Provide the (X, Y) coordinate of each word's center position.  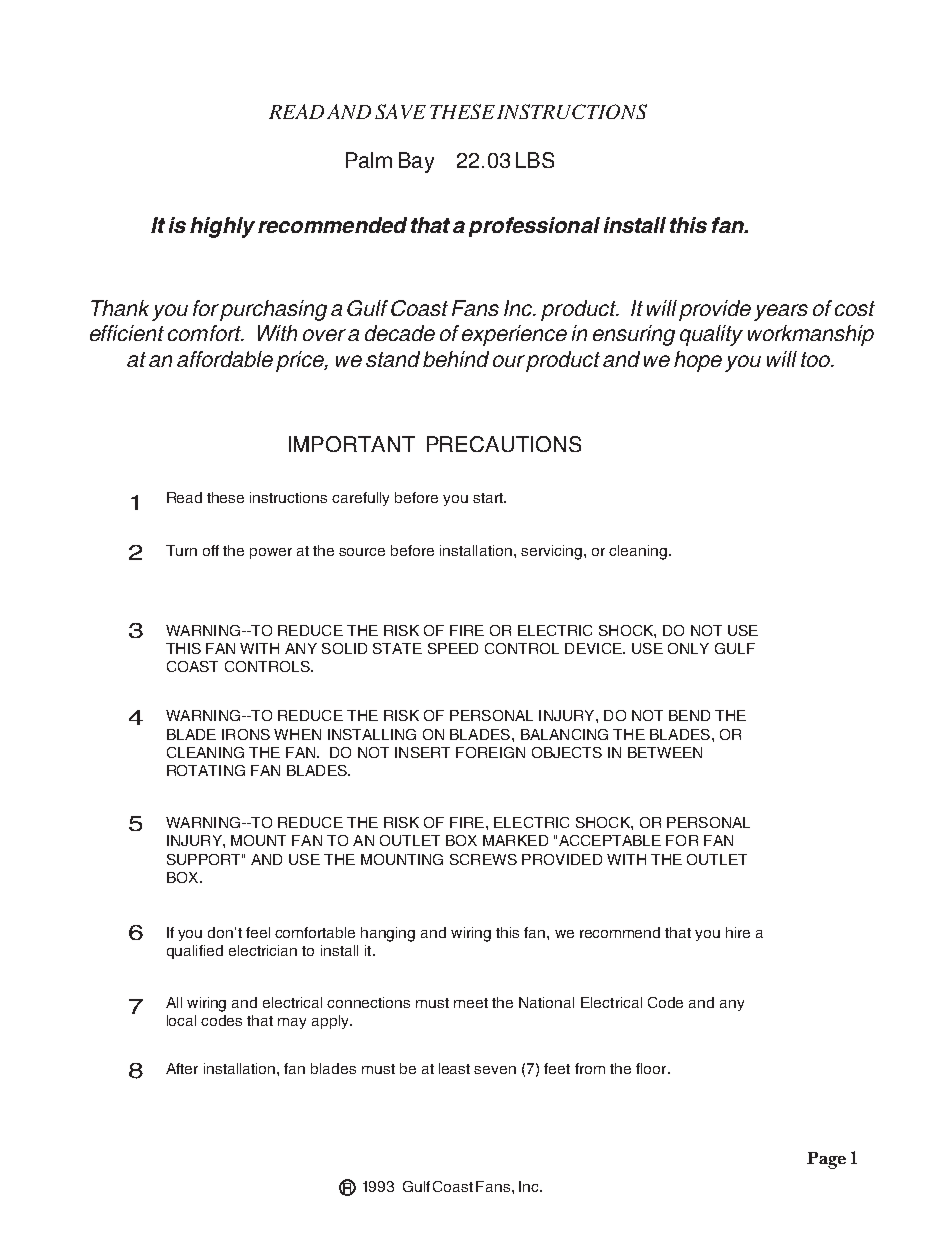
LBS (535, 160)
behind (456, 359)
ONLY (688, 648)
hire (738, 932)
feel (258, 932)
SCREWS (483, 859)
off (211, 550)
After (182, 1068)
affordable (225, 359)
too (816, 359)
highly (222, 227)
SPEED (453, 648)
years (781, 312)
